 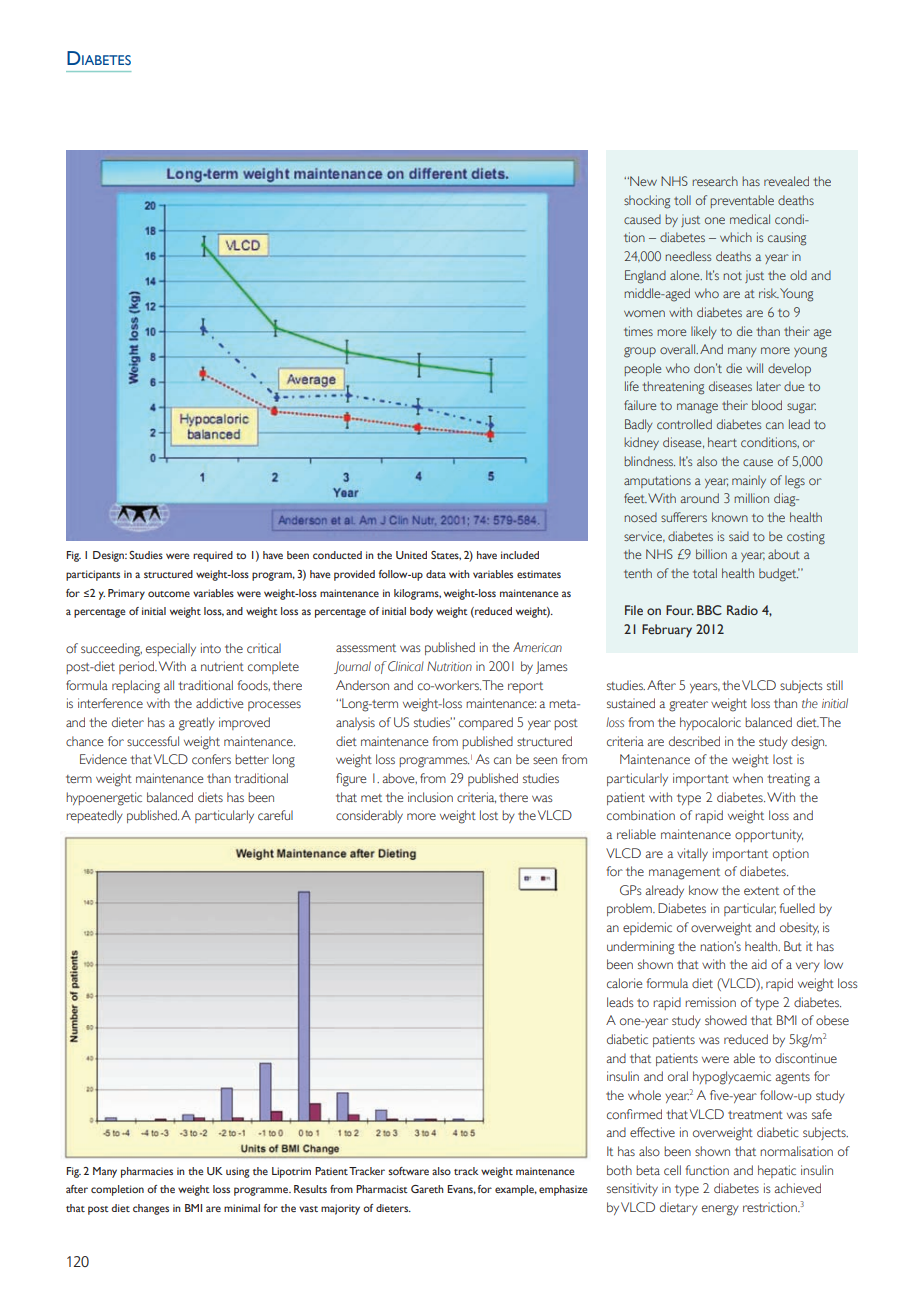 What do you see at coordinates (213, 556) in the screenshot?
I see `required` at bounding box center [213, 556].
